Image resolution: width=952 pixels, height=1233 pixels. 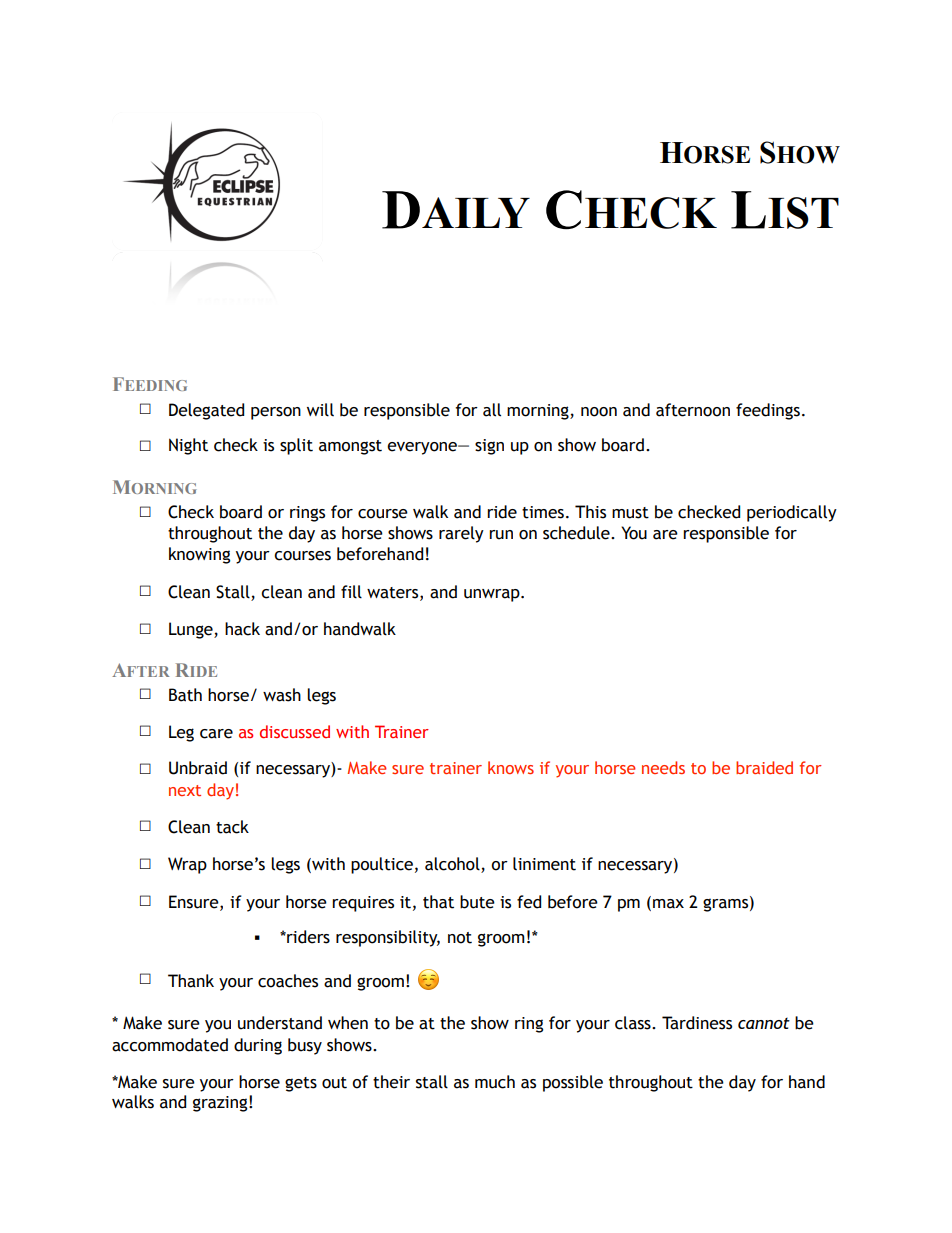 What do you see at coordinates (668, 904) in the image?
I see `max` at bounding box center [668, 904].
